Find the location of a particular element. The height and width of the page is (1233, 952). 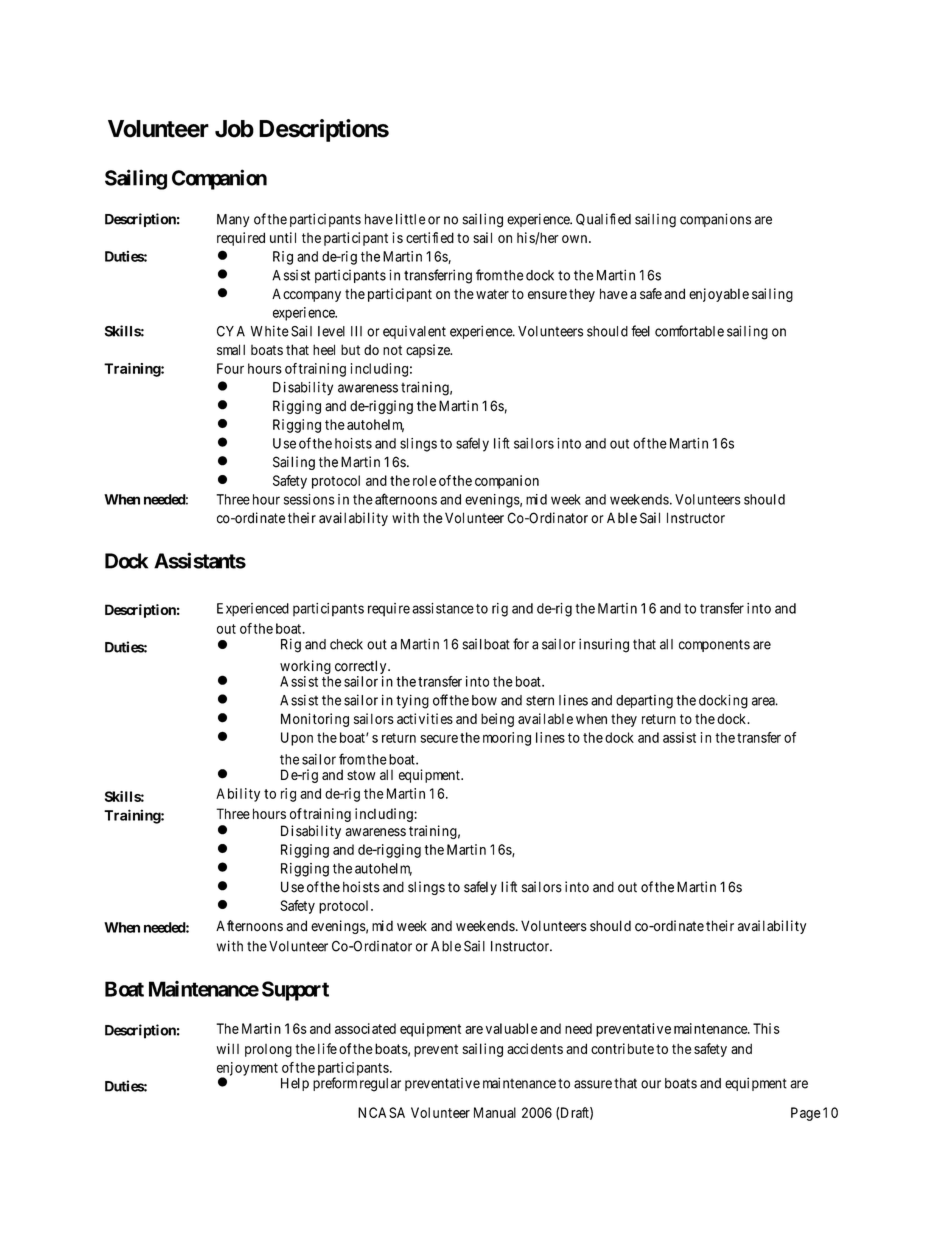

water is located at coordinates (492, 294).
